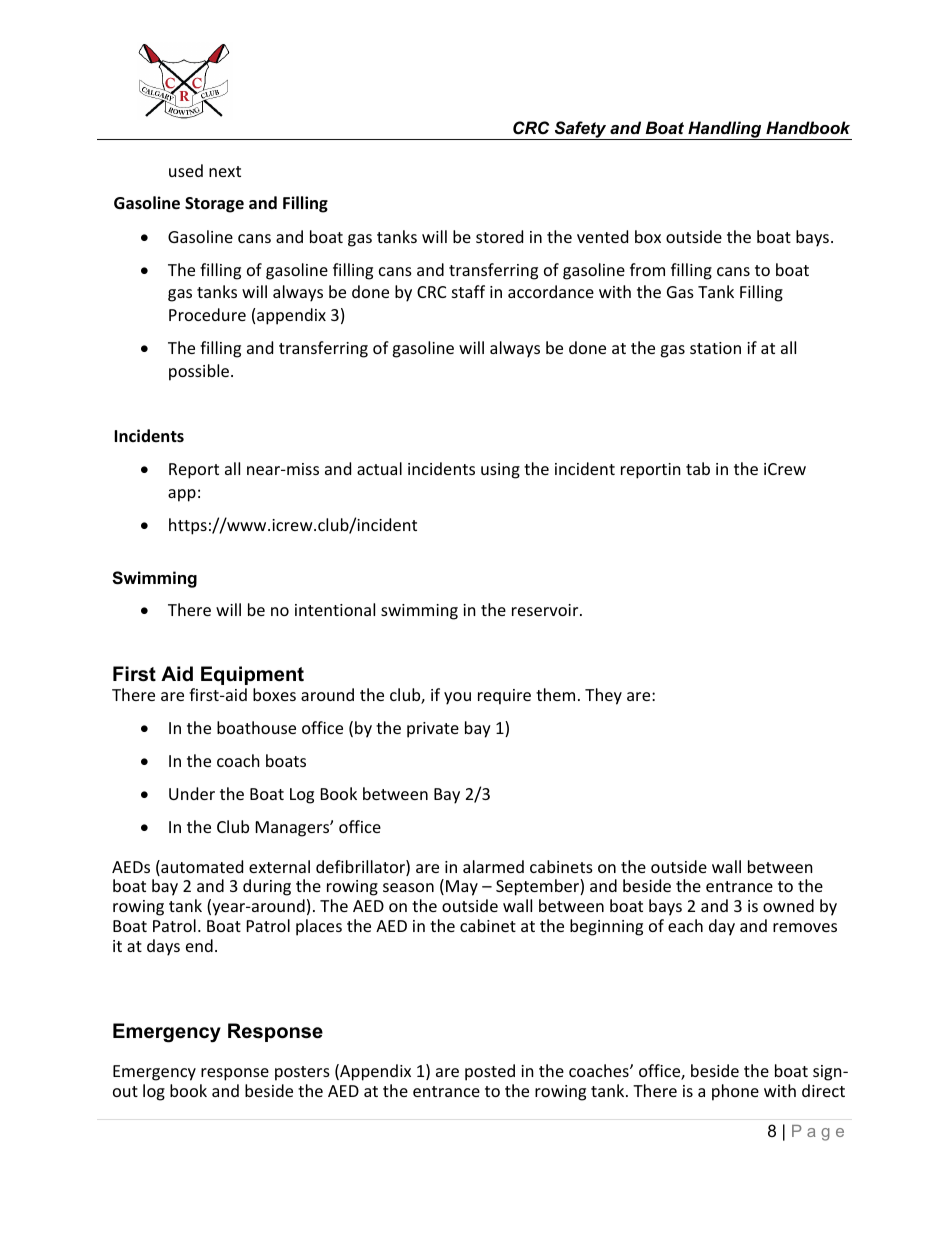  I want to click on posted, so click(490, 1072).
